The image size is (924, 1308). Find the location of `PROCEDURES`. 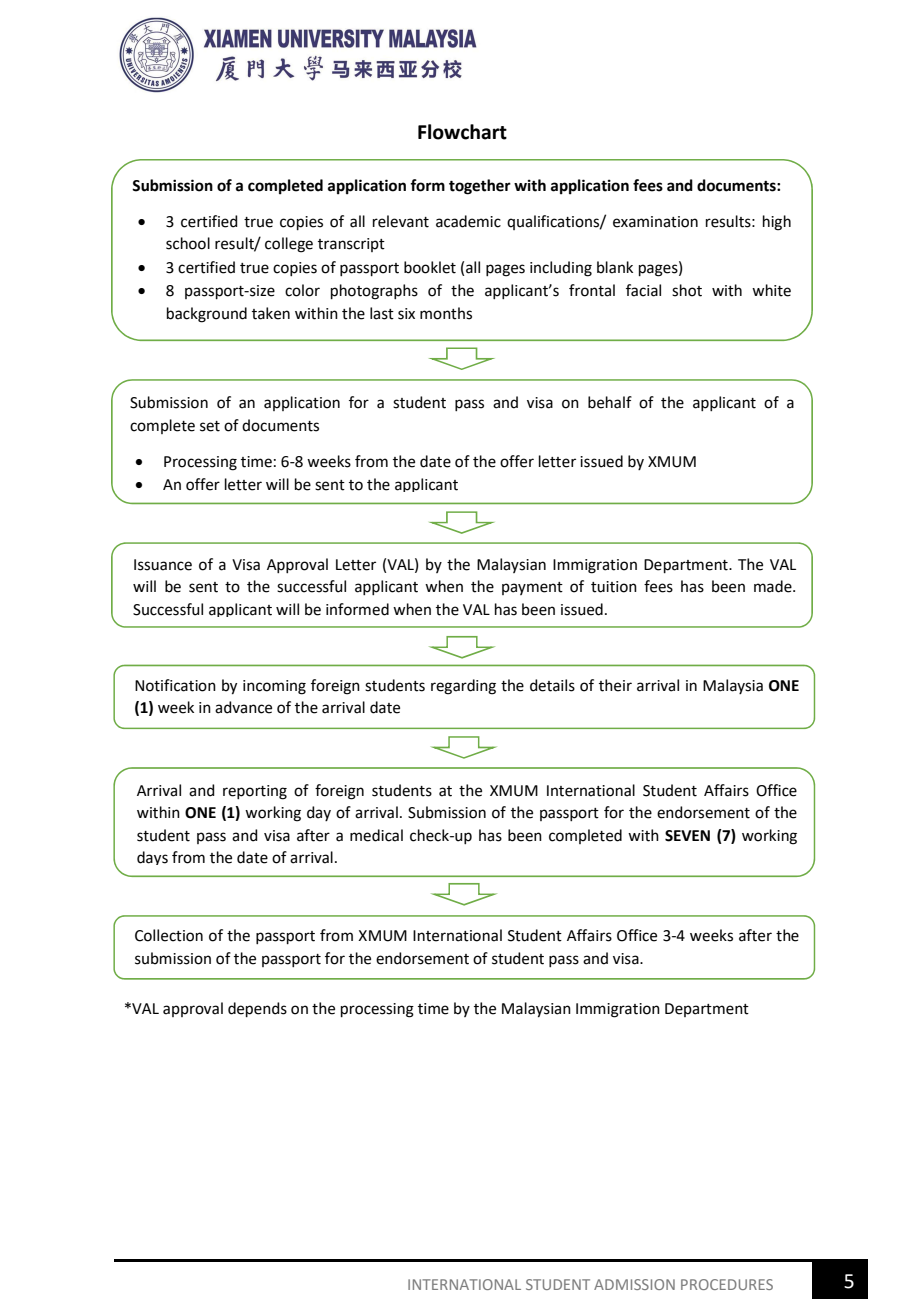

PROCEDURES is located at coordinates (727, 1284).
